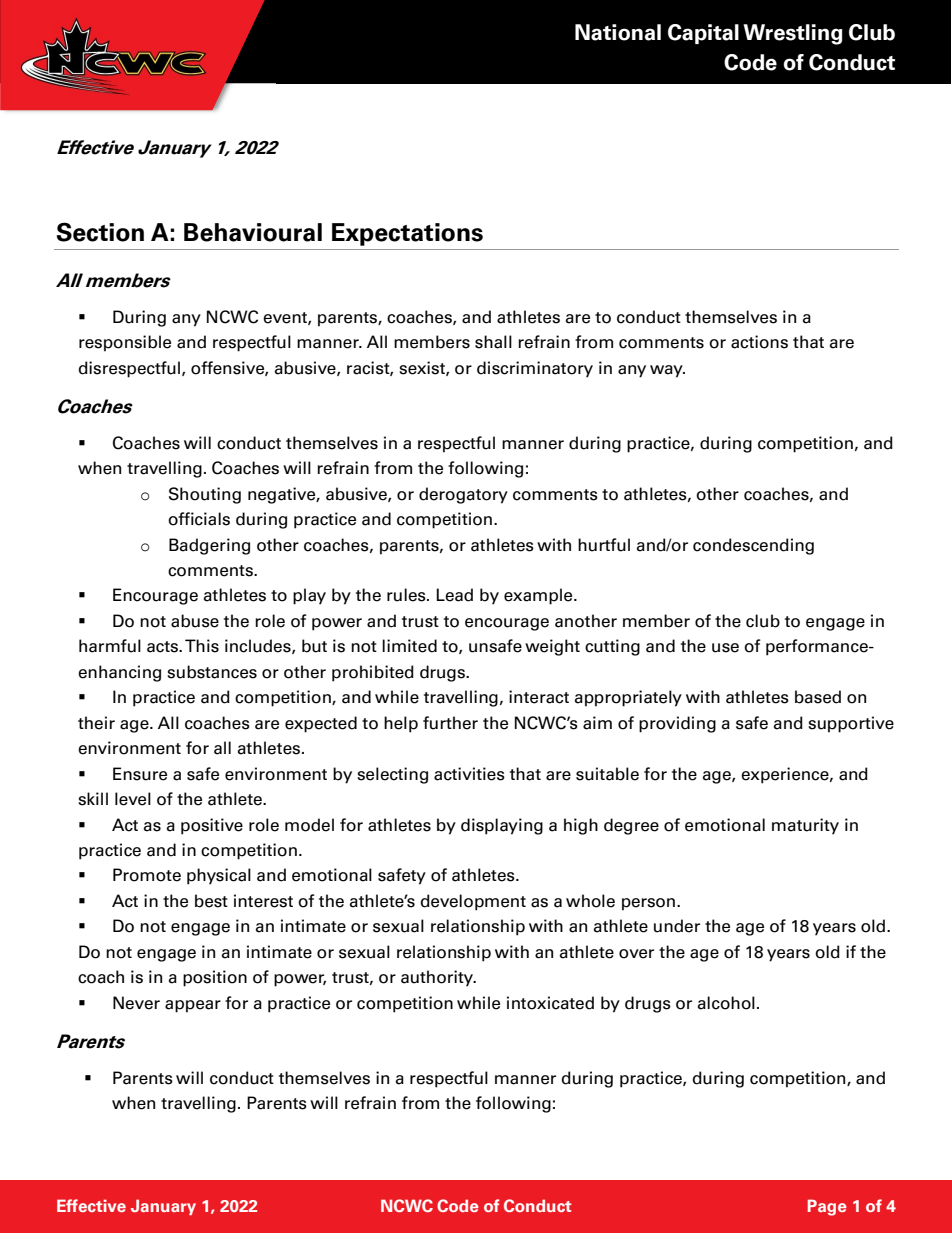 Image resolution: width=952 pixels, height=1233 pixels. Describe the element at coordinates (618, 32) in the image. I see `National` at that location.
